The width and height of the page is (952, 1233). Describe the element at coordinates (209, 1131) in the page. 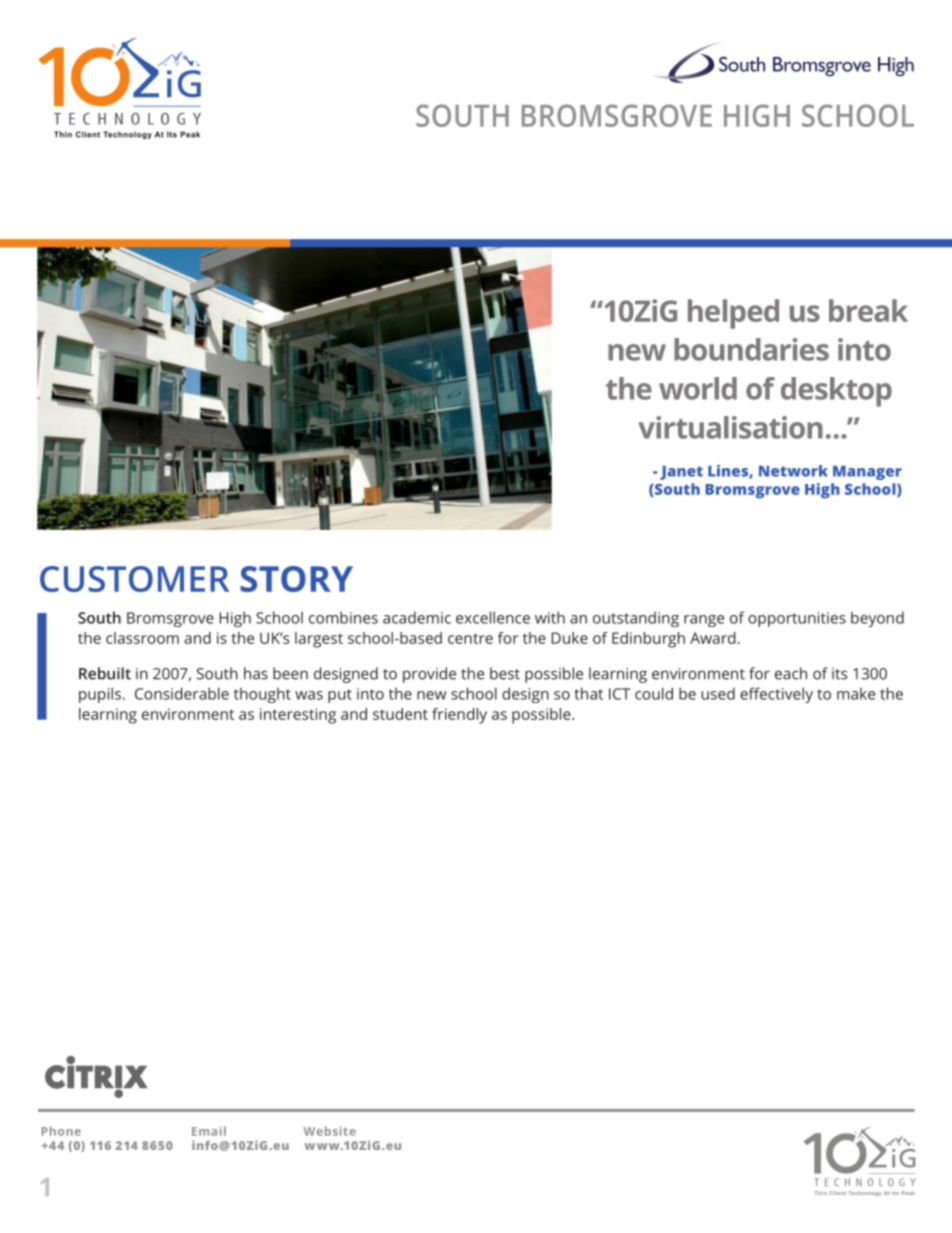

I see `Email` at that location.
